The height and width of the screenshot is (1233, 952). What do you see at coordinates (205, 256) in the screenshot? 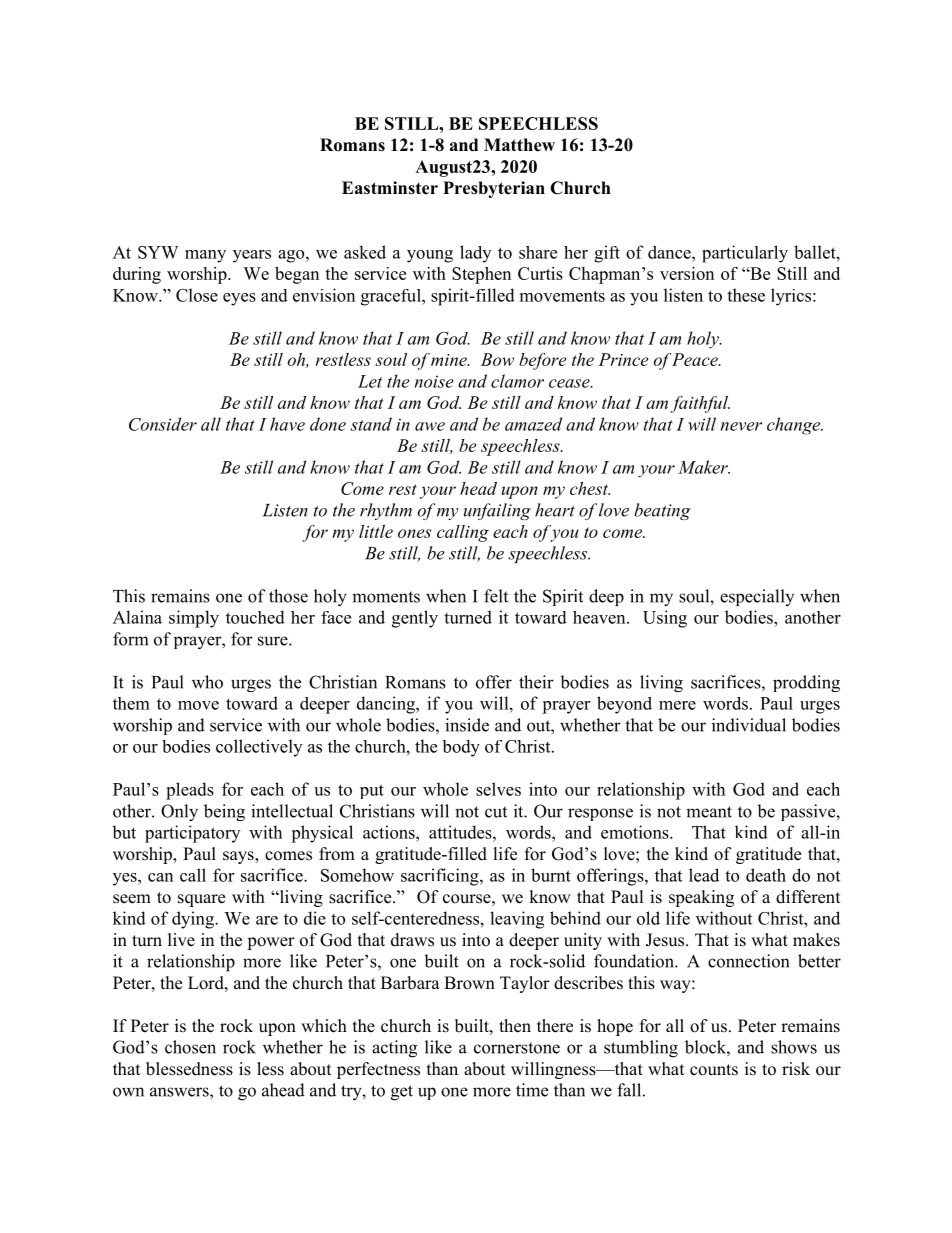
I see `many` at bounding box center [205, 256].
